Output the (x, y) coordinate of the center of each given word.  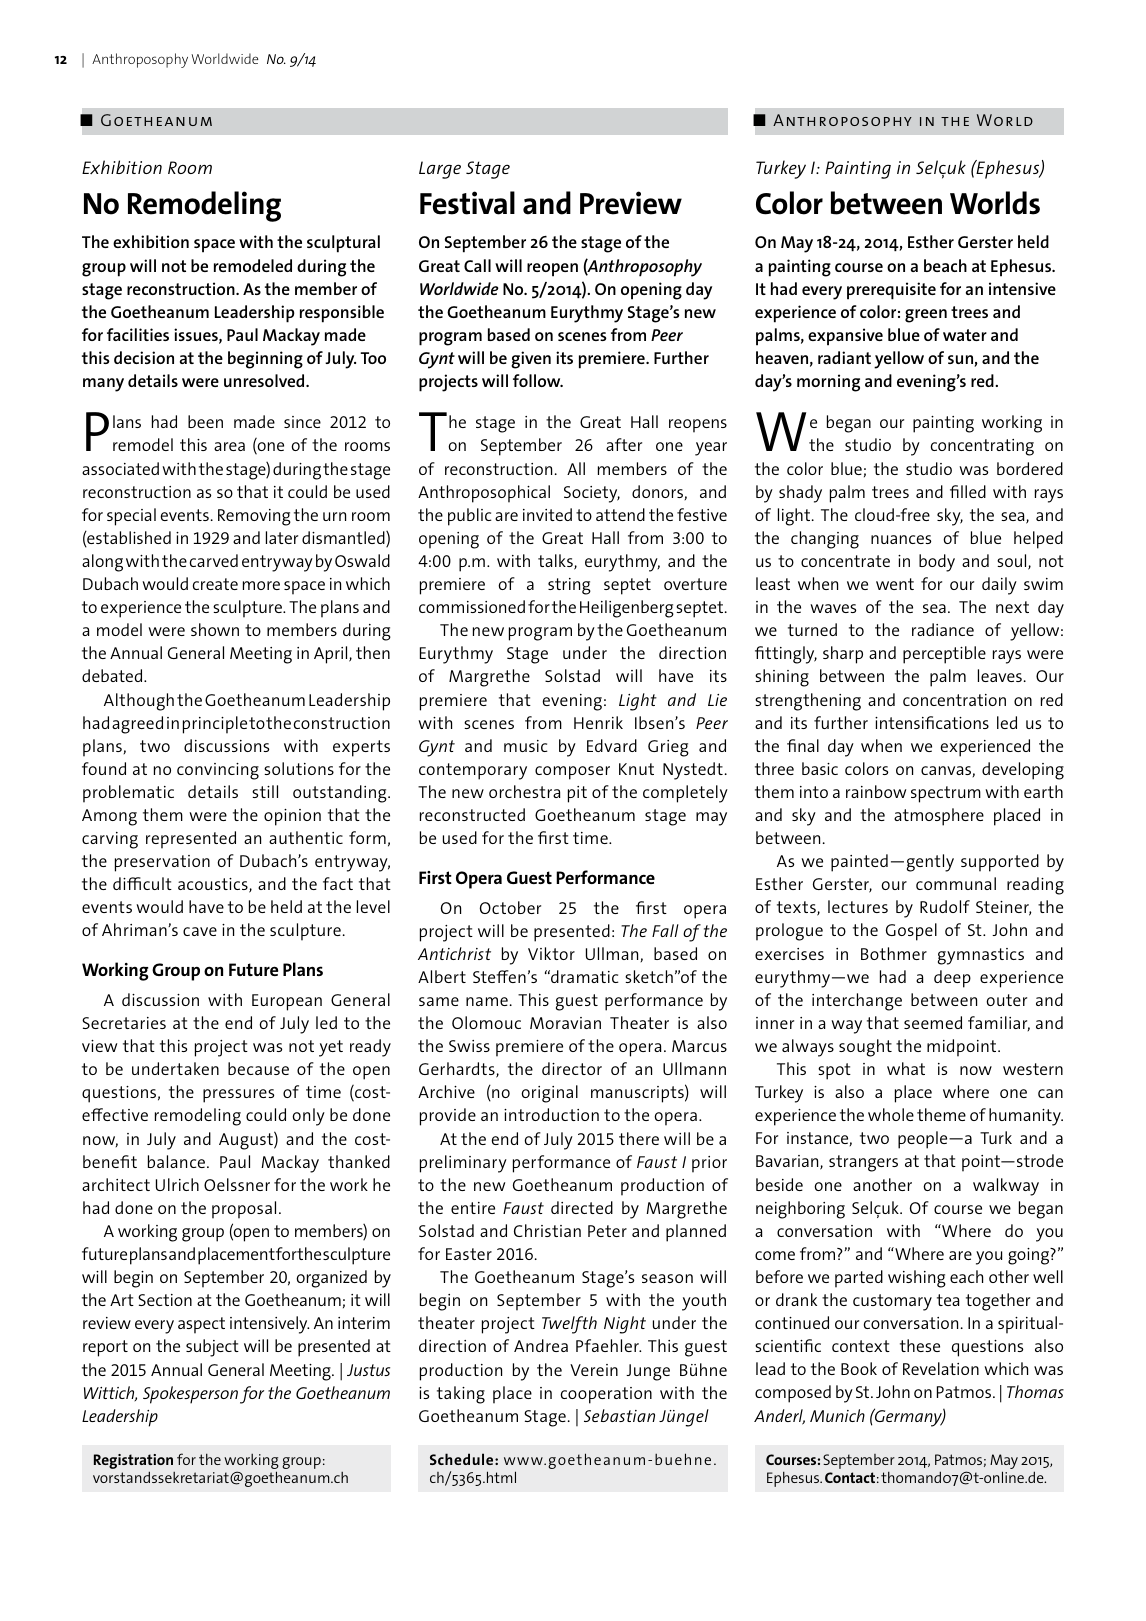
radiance (943, 629)
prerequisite (891, 291)
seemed (933, 1022)
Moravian (565, 1023)
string (569, 586)
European (287, 1002)
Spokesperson (190, 1395)
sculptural (343, 244)
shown (215, 629)
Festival (467, 203)
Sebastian (619, 1415)
